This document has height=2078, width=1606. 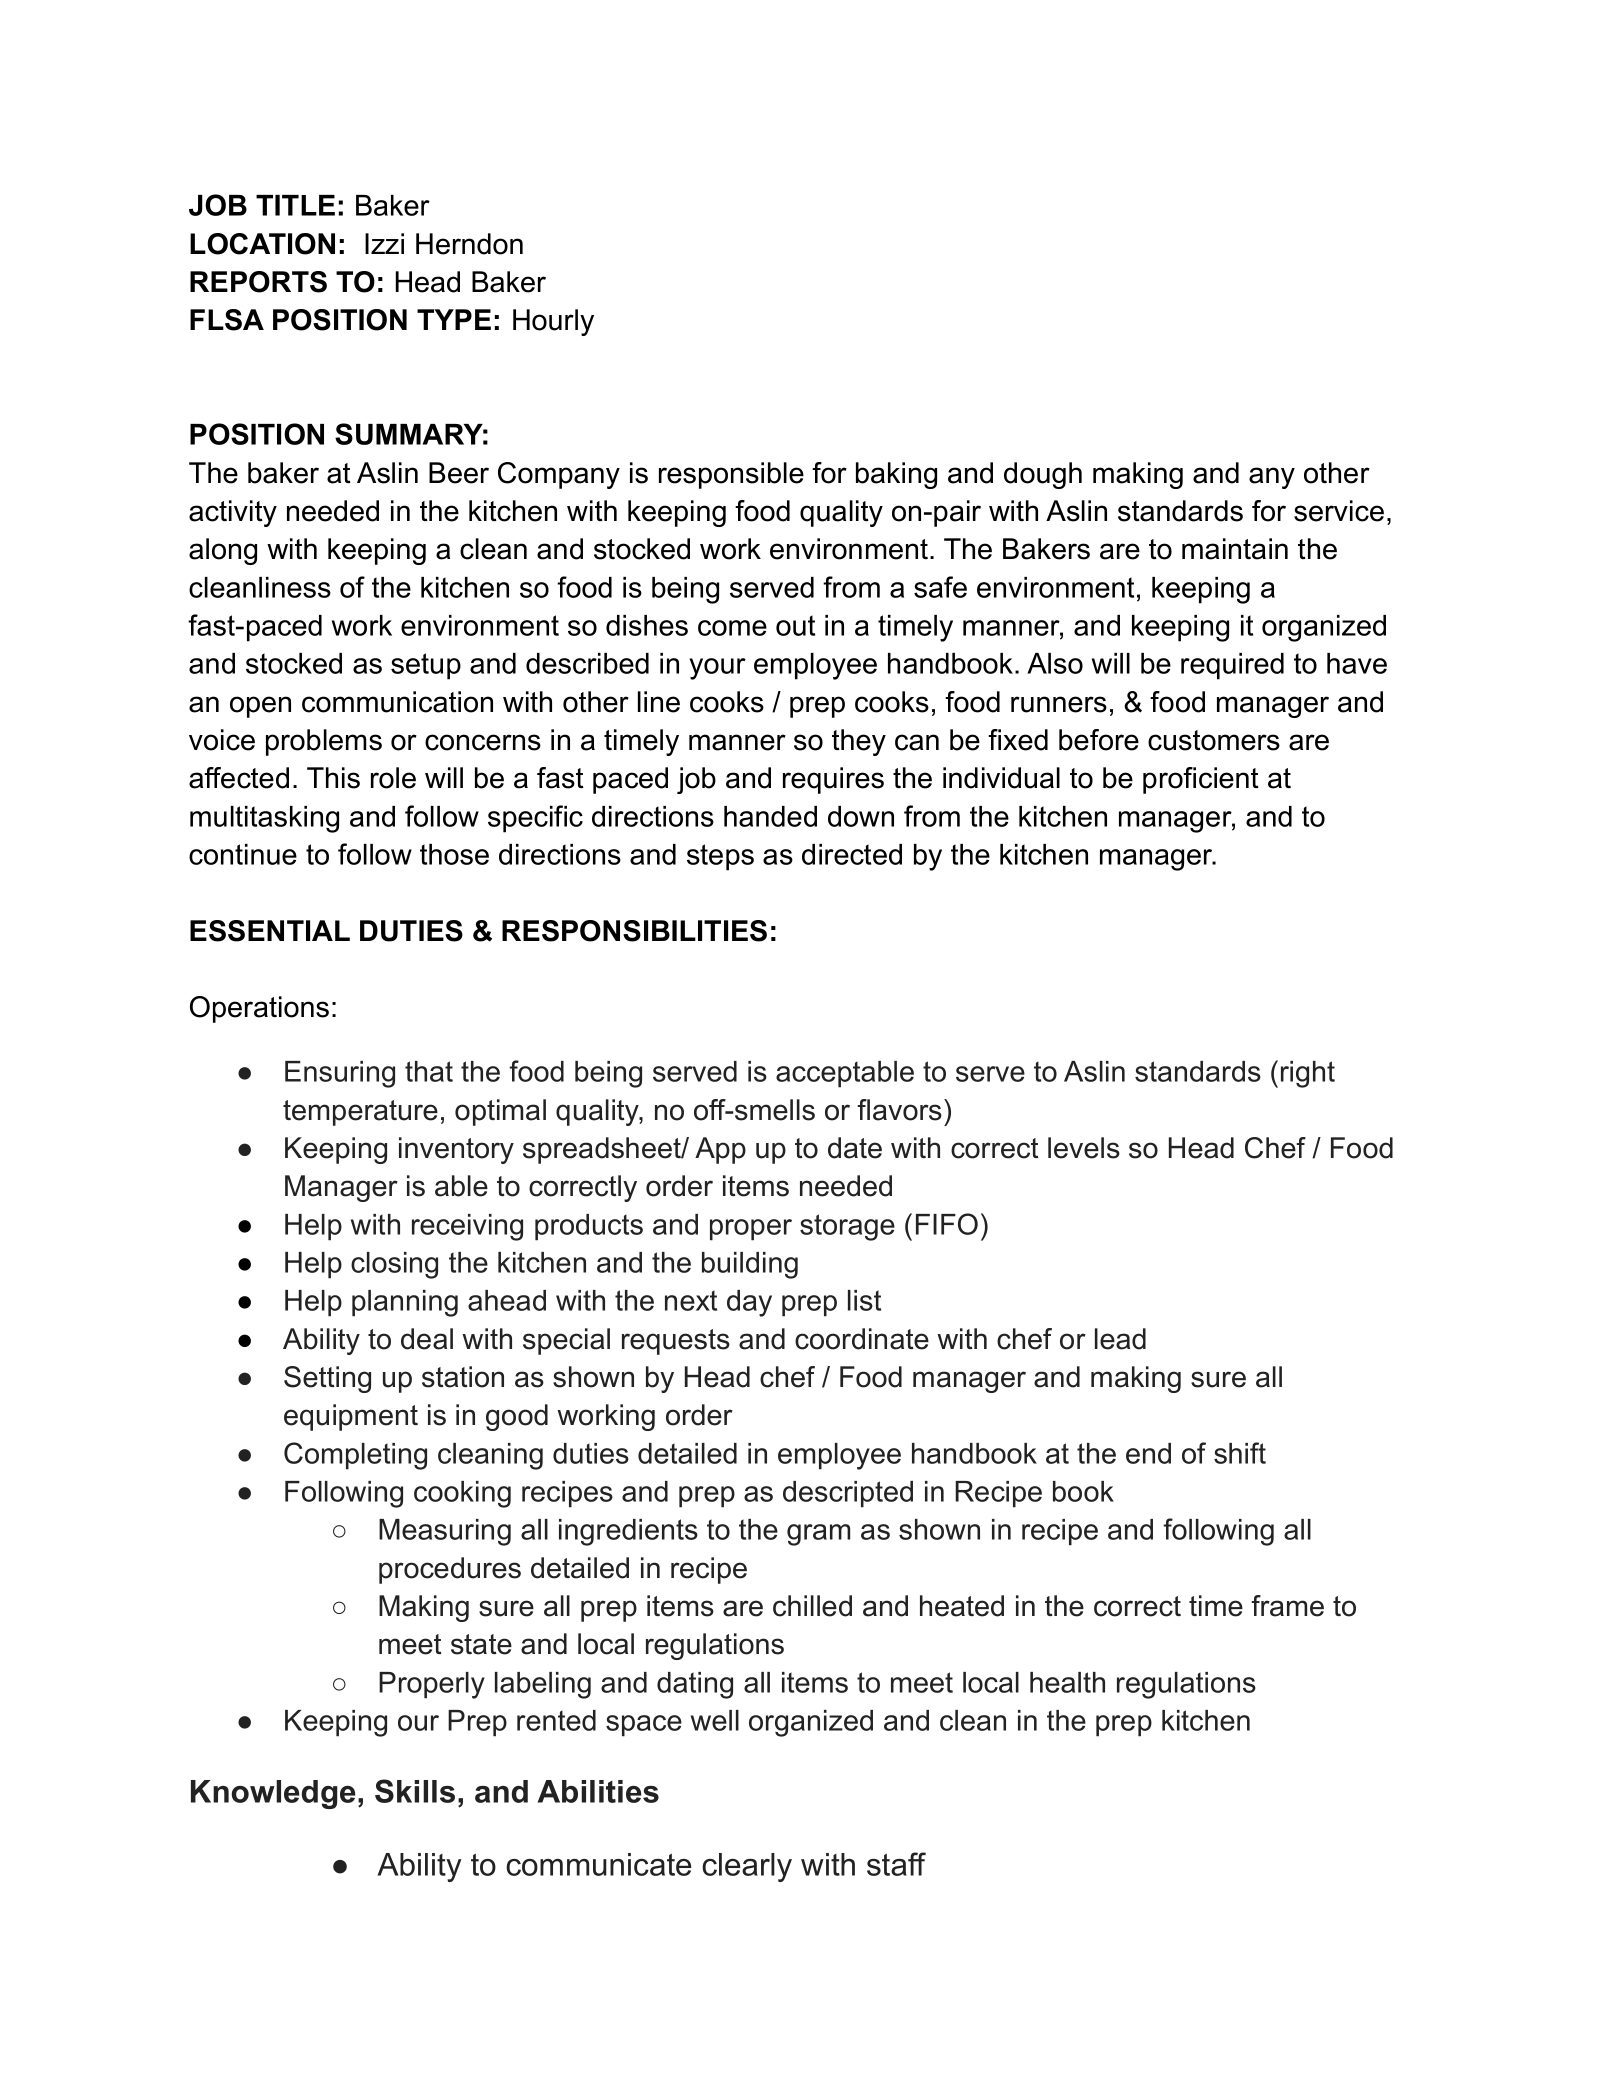 I want to click on clearly, so click(x=747, y=1867).
